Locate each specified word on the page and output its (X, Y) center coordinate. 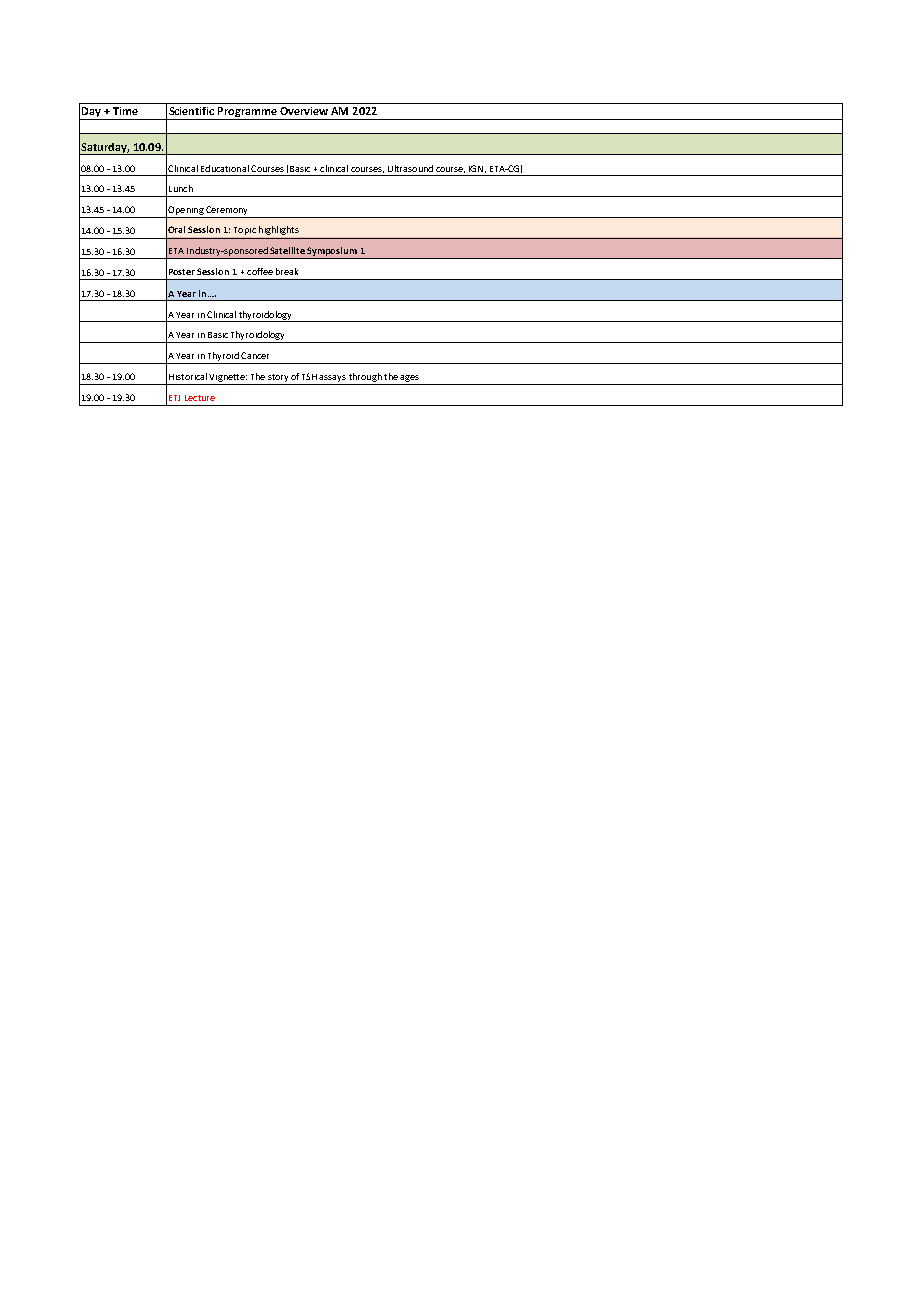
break (287, 271)
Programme (247, 113)
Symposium (332, 253)
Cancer (255, 355)
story (278, 379)
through (365, 379)
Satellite (287, 250)
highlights (279, 230)
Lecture (200, 398)
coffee (260, 271)
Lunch (181, 188)
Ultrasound (410, 168)
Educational (225, 168)
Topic (245, 231)
